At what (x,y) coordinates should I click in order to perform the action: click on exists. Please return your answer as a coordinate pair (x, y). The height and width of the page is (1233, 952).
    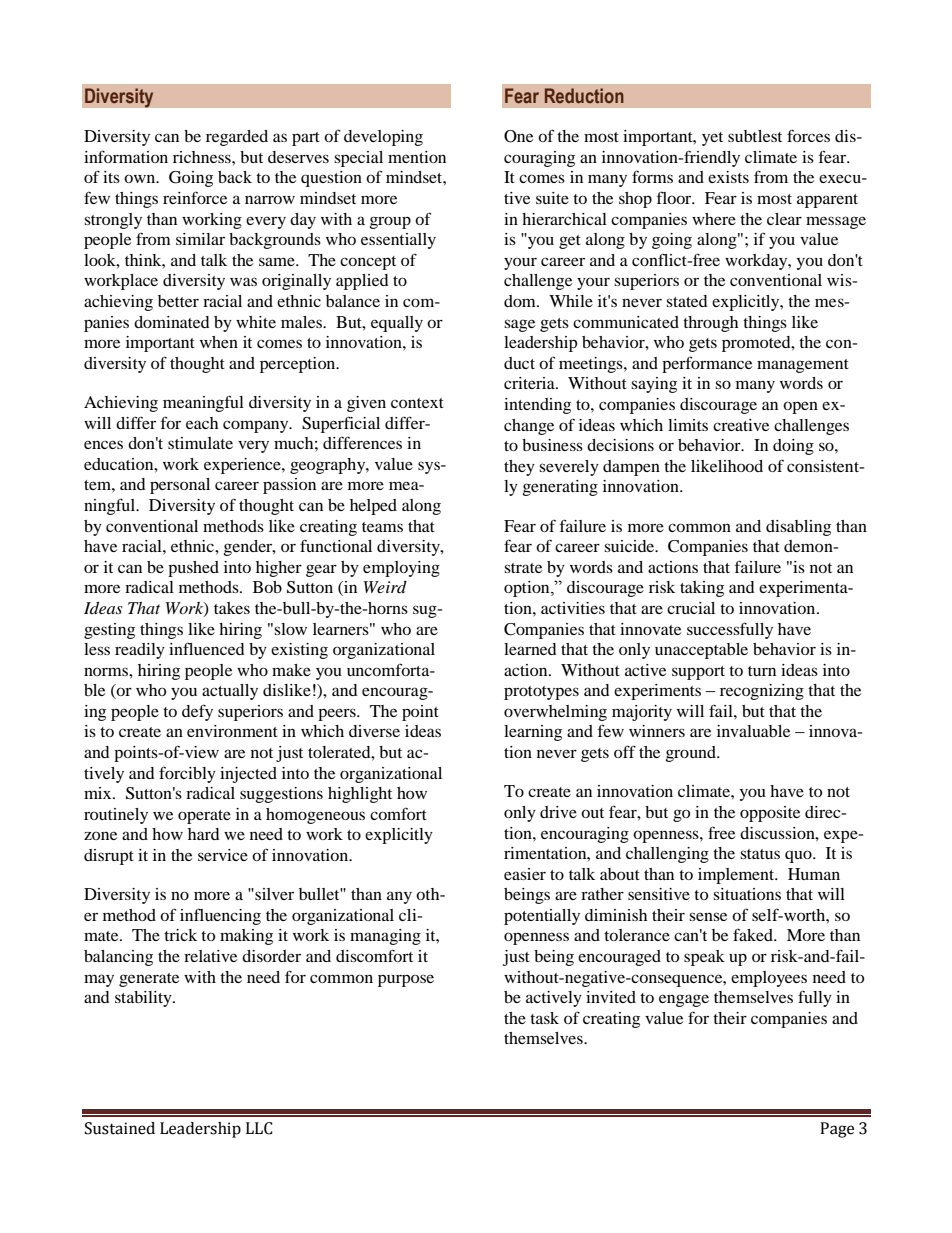
    Looking at the image, I should click on (728, 177).
